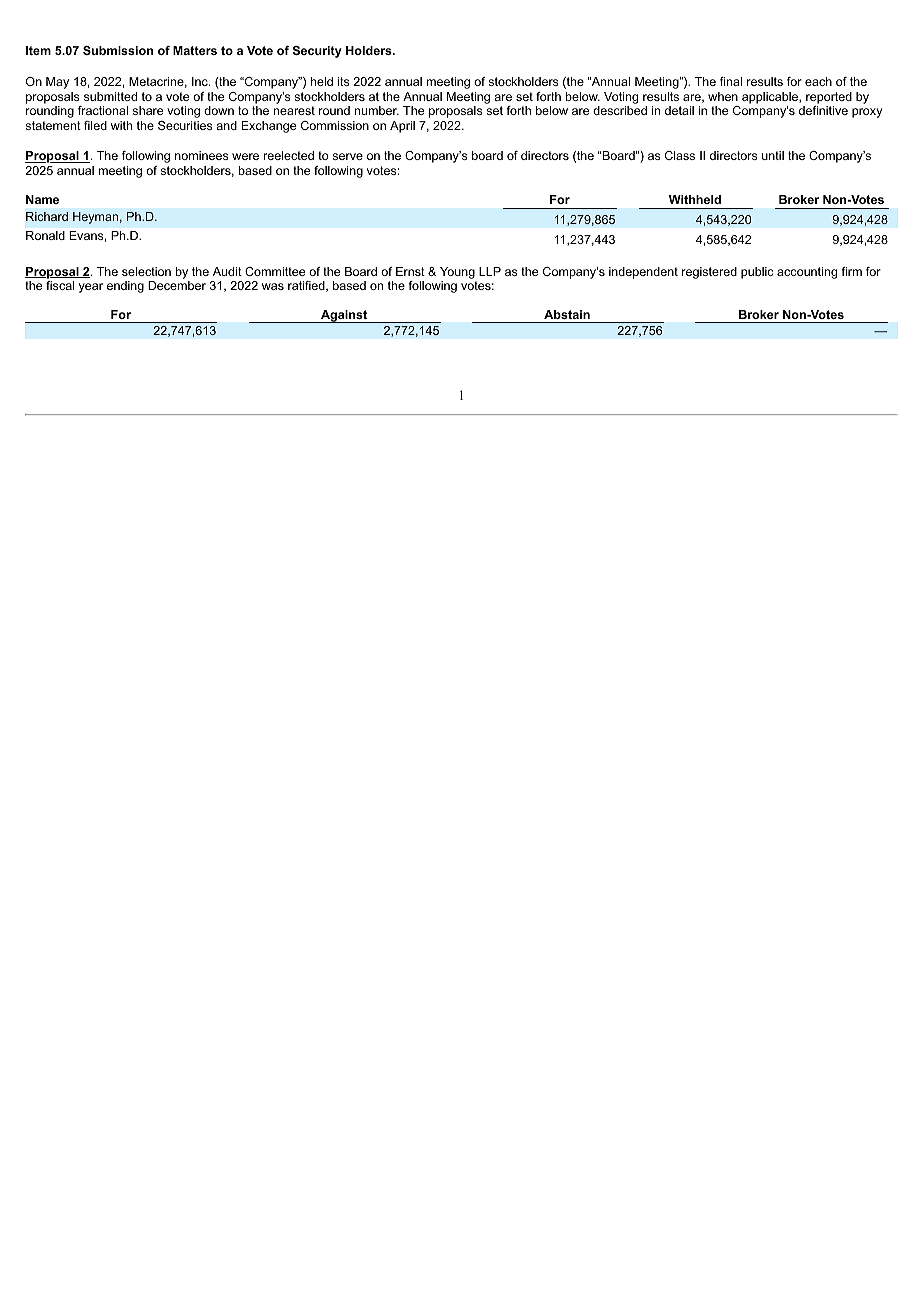 This screenshot has height=1308, width=924. Describe the element at coordinates (347, 156) in the screenshot. I see `serve` at that location.
